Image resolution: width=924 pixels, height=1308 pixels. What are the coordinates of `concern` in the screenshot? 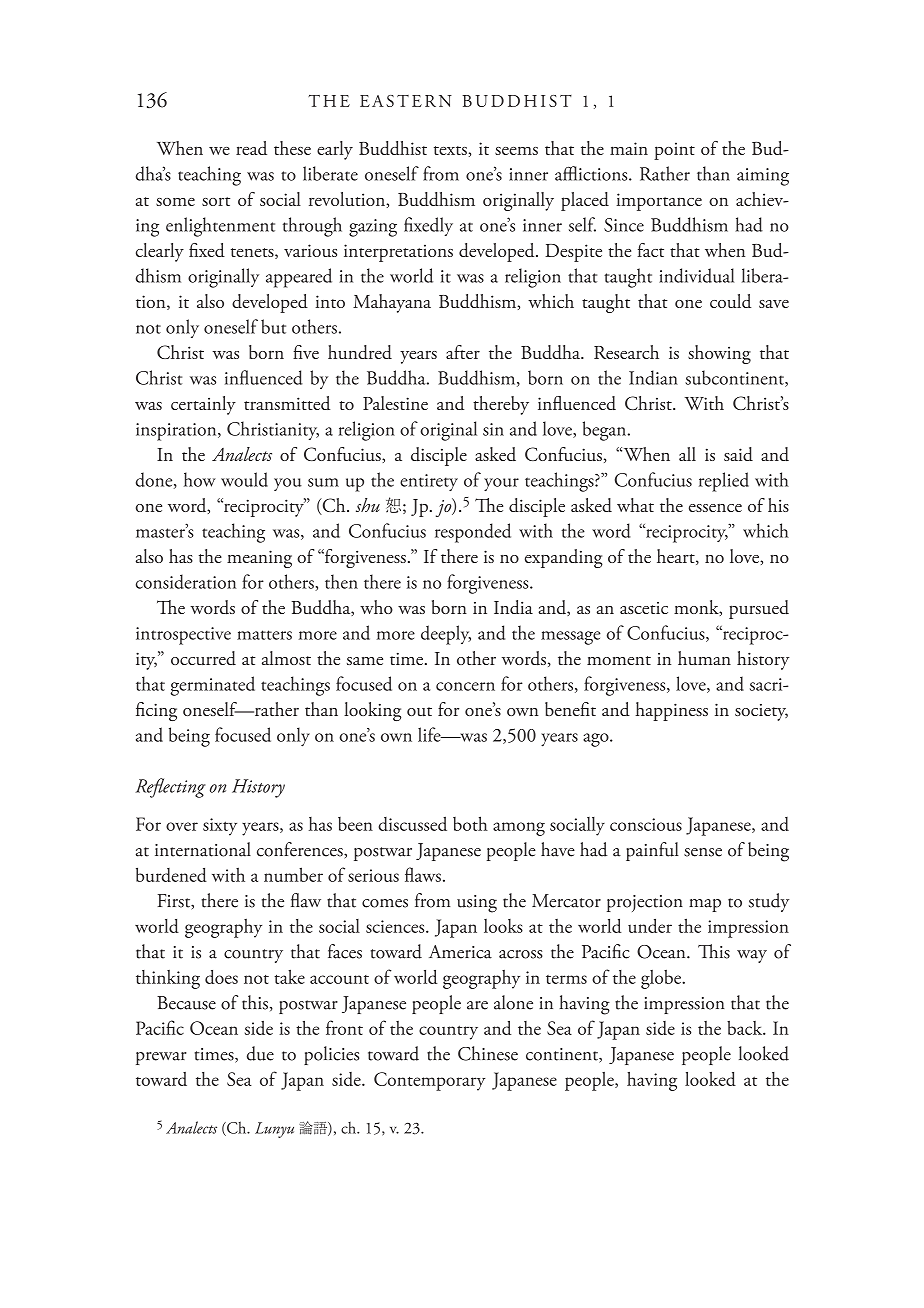 It's located at (465, 686).
